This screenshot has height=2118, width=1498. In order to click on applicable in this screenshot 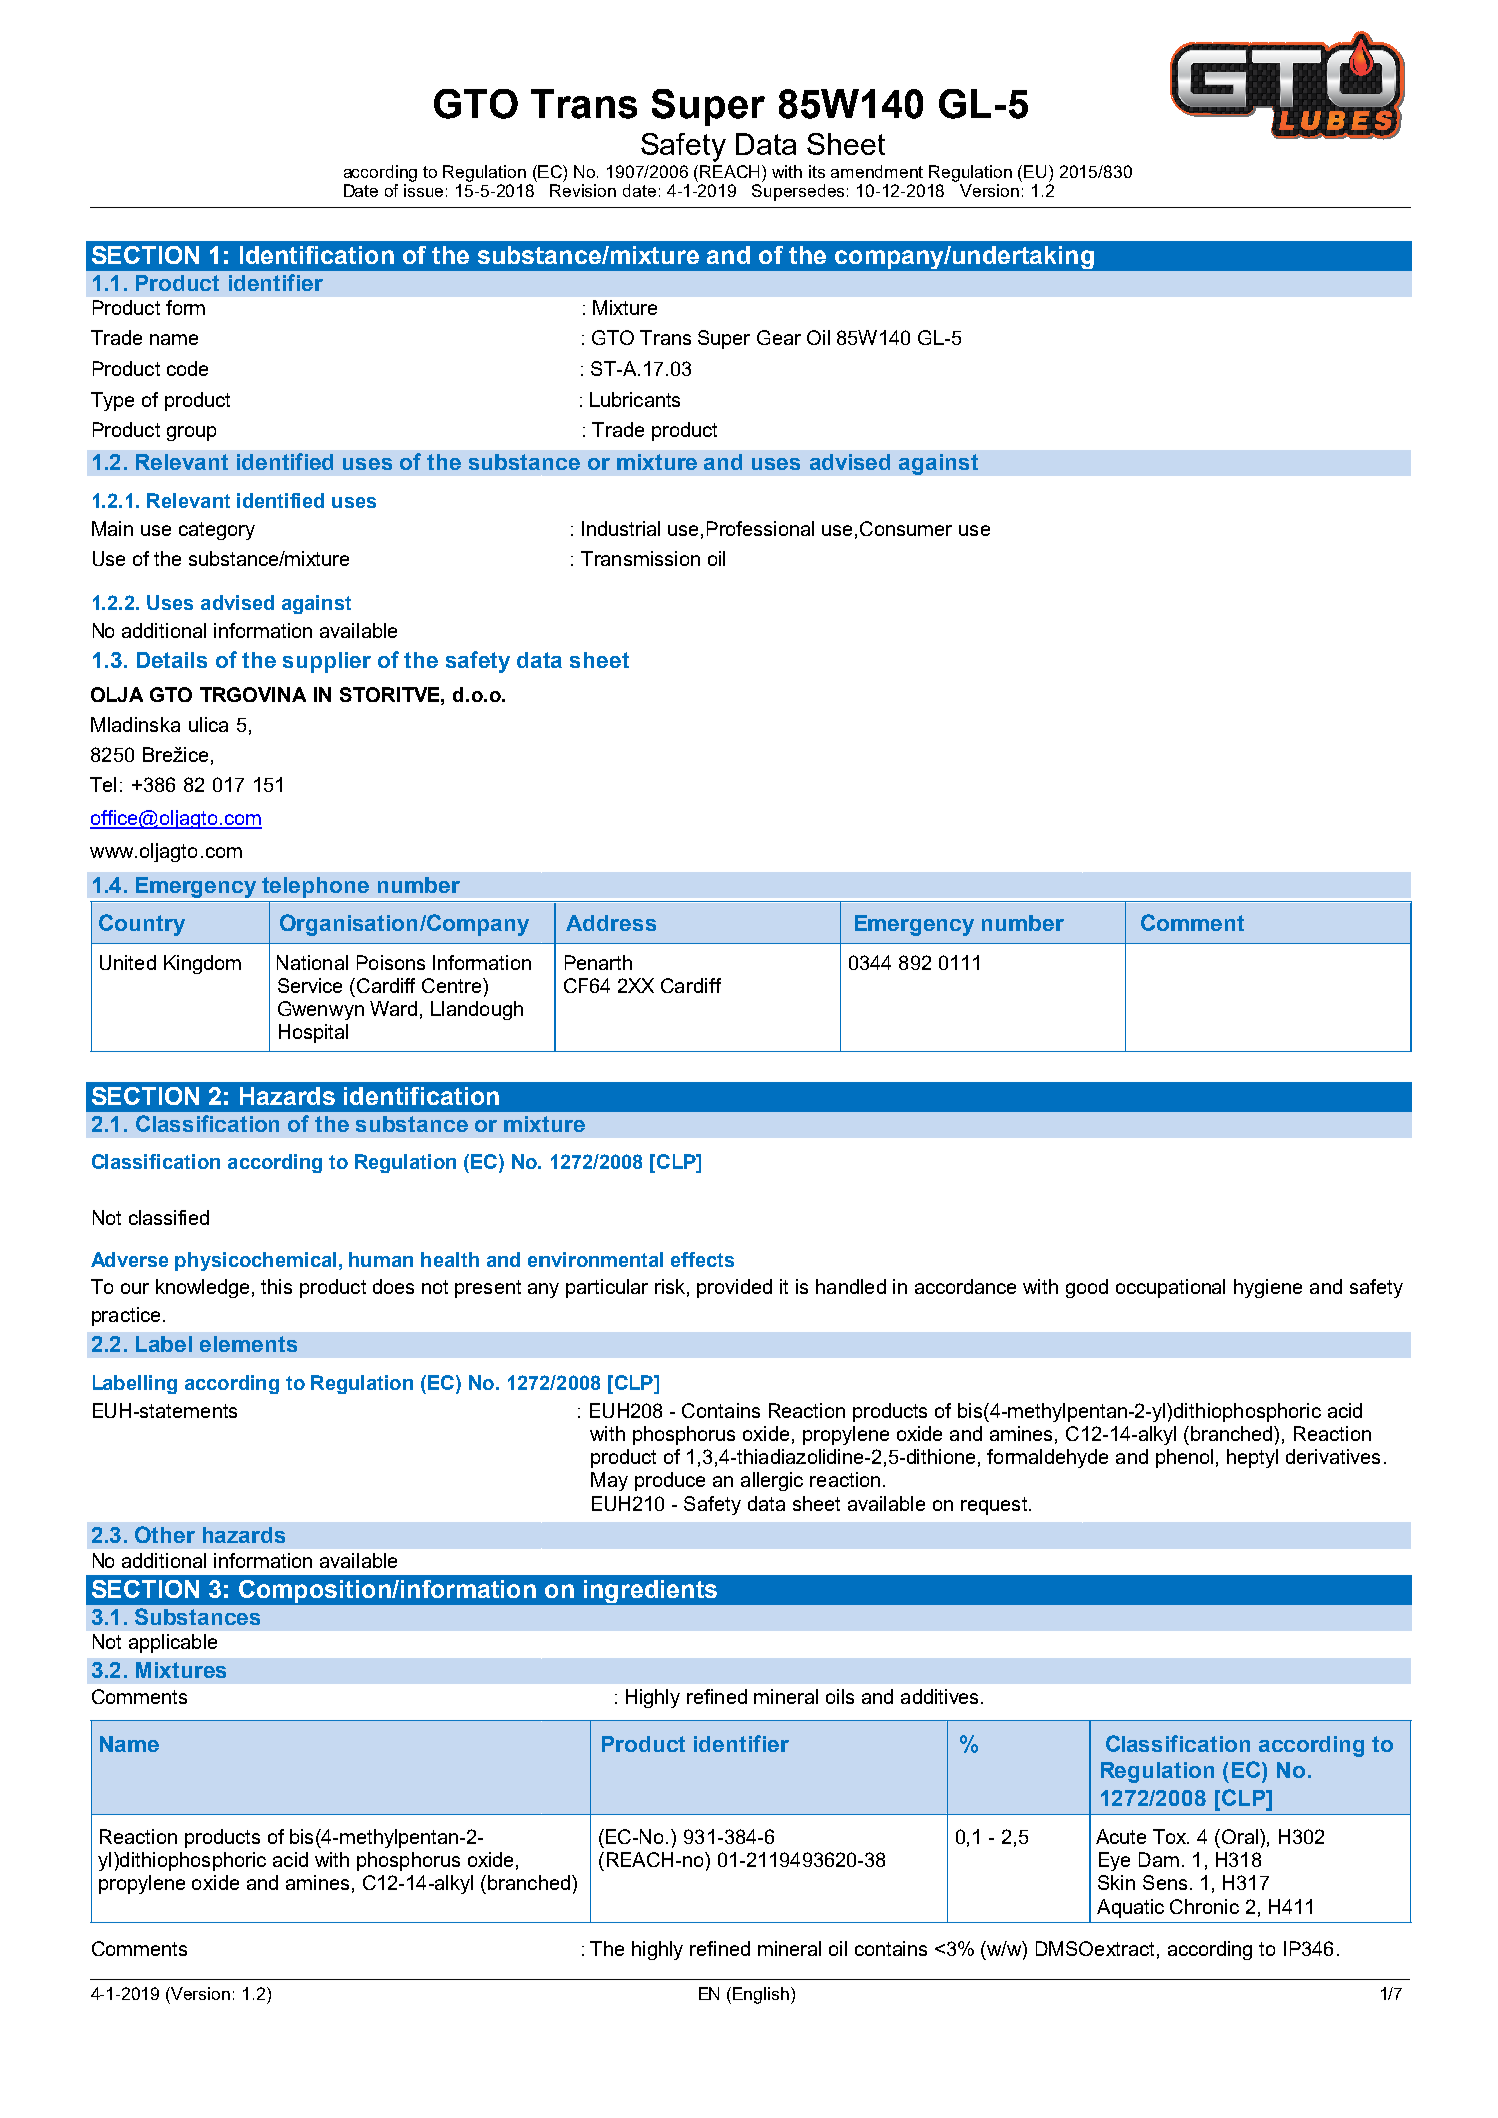, I will do `click(173, 1643)`.
